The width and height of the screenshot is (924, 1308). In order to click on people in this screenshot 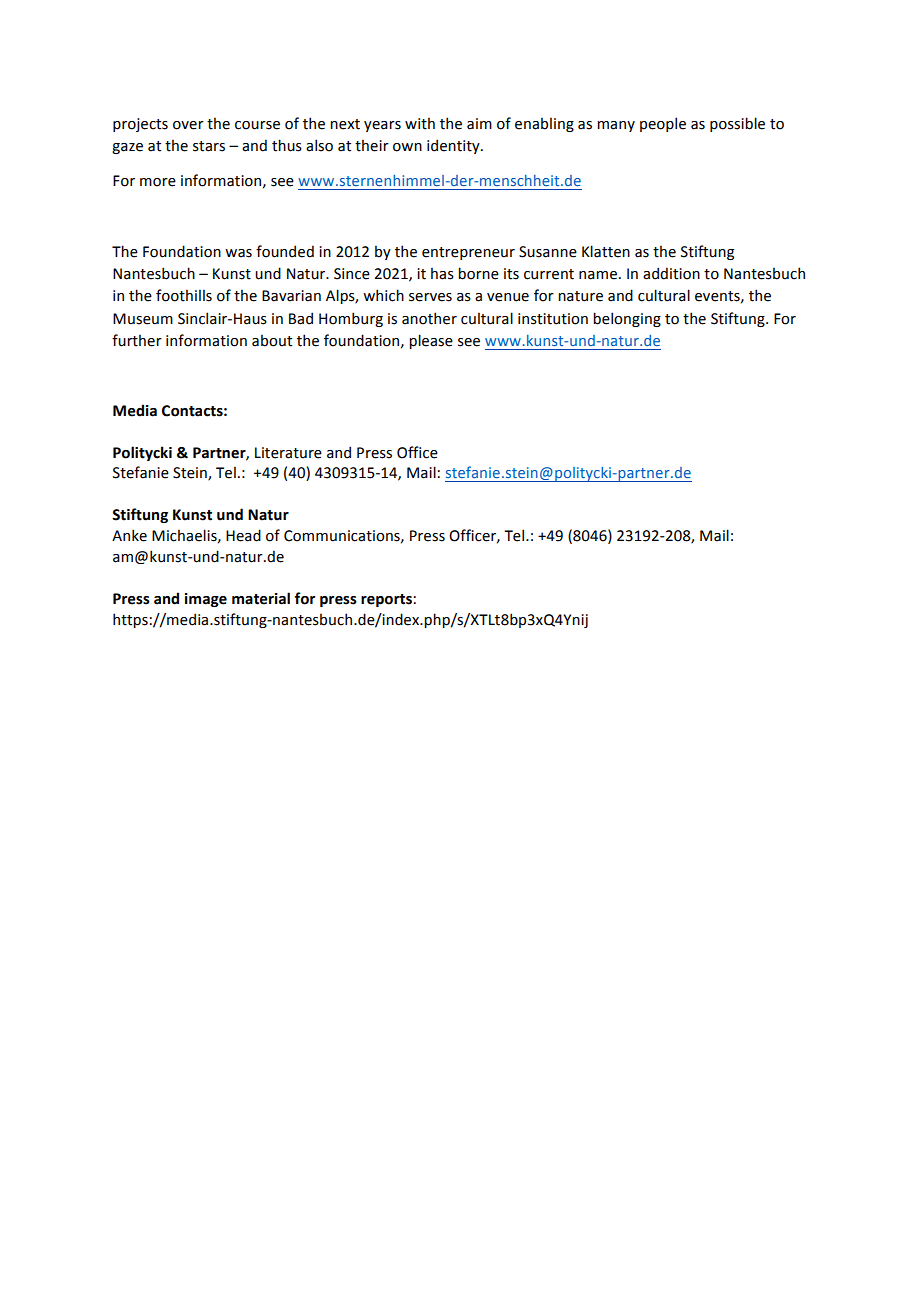, I will do `click(663, 124)`.
